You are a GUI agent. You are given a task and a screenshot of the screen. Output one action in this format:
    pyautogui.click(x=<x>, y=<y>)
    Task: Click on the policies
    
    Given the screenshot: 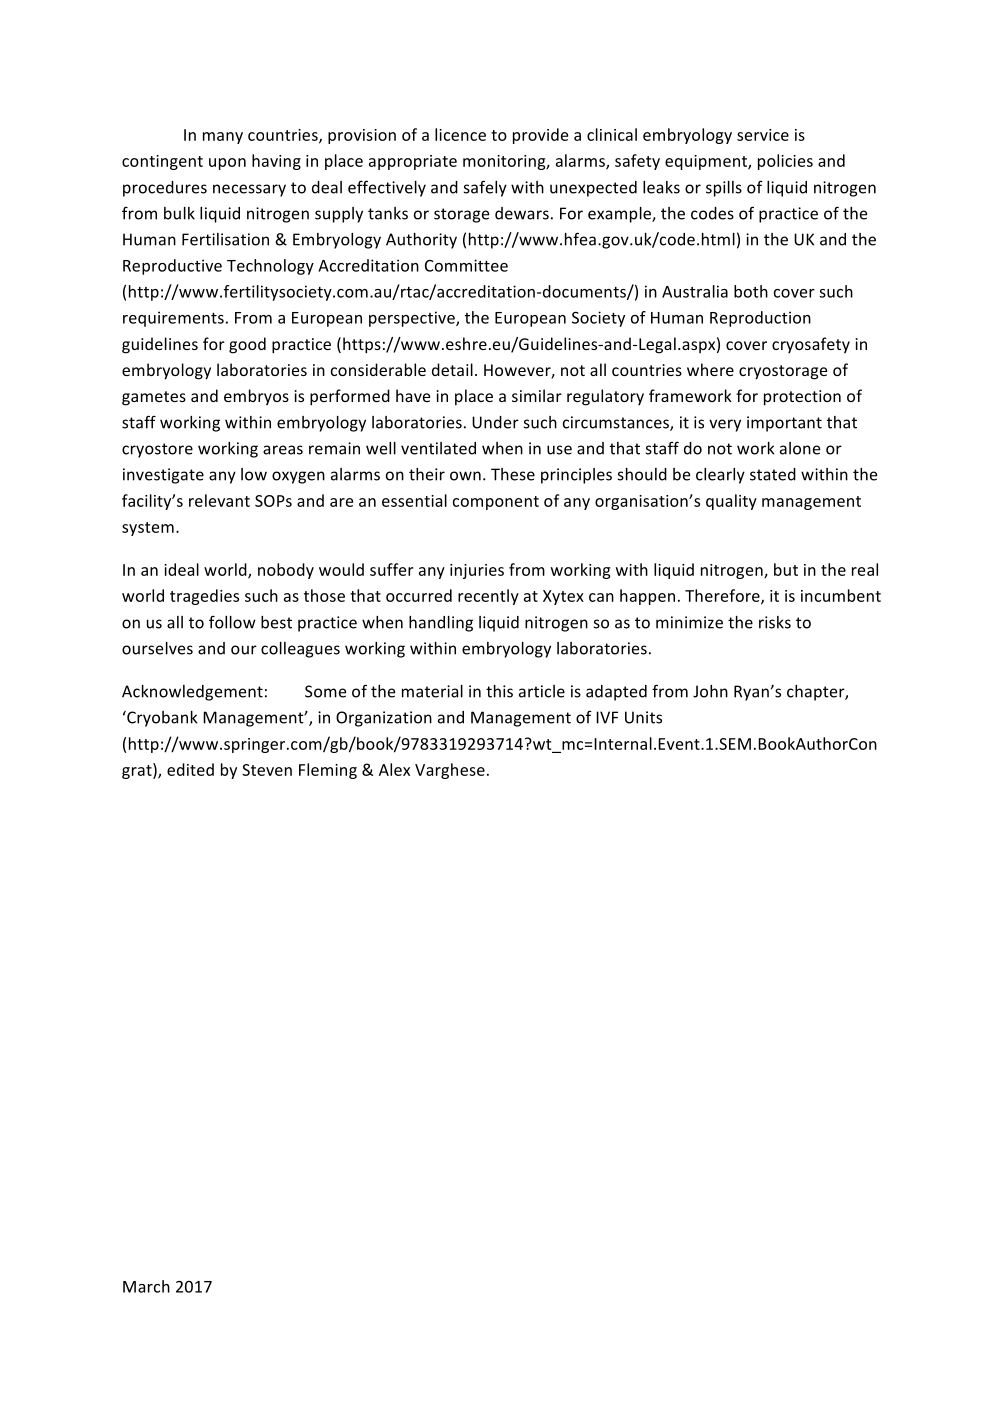 What is the action you would take?
    pyautogui.click(x=785, y=162)
